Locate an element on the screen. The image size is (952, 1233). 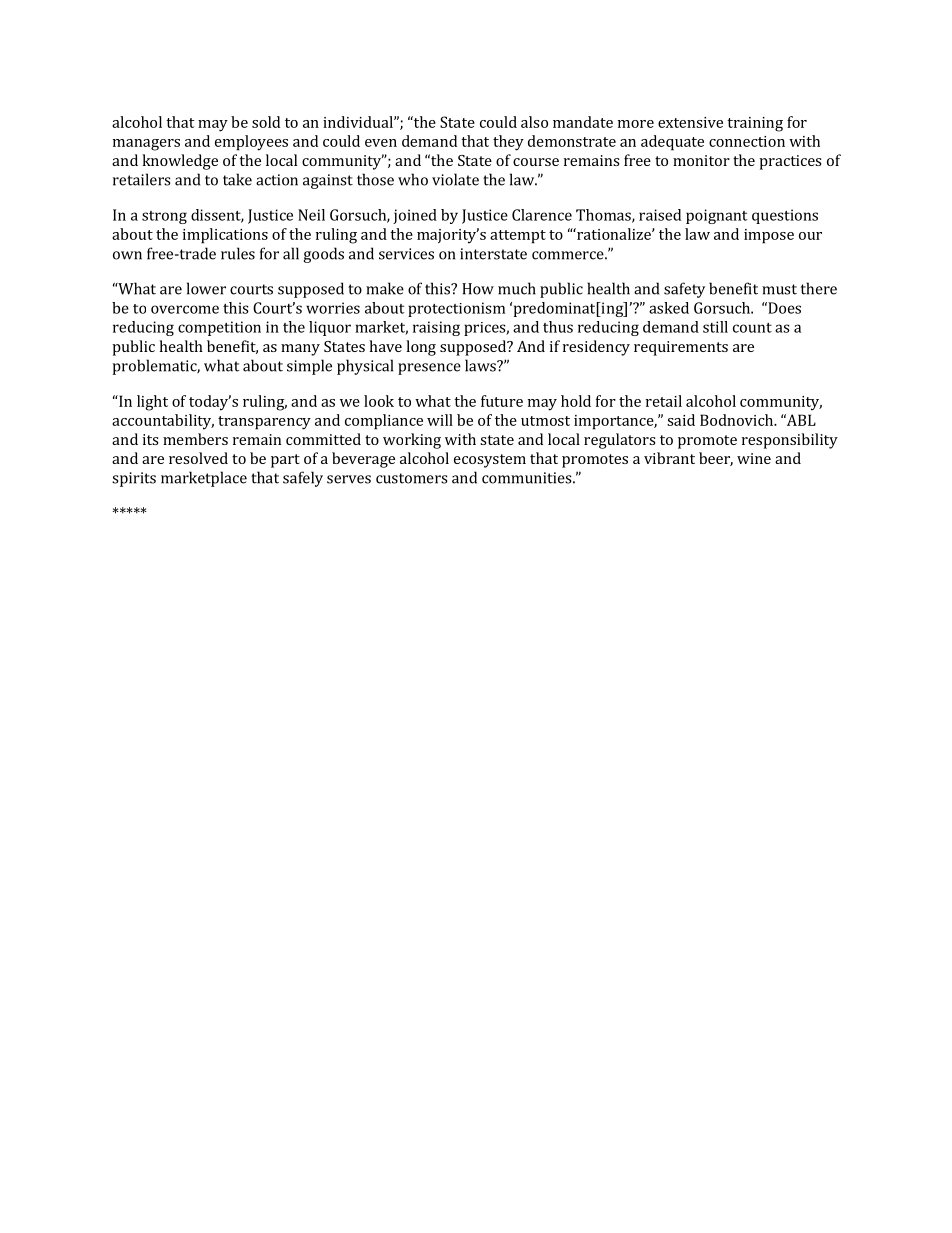
laws is located at coordinates (481, 365).
